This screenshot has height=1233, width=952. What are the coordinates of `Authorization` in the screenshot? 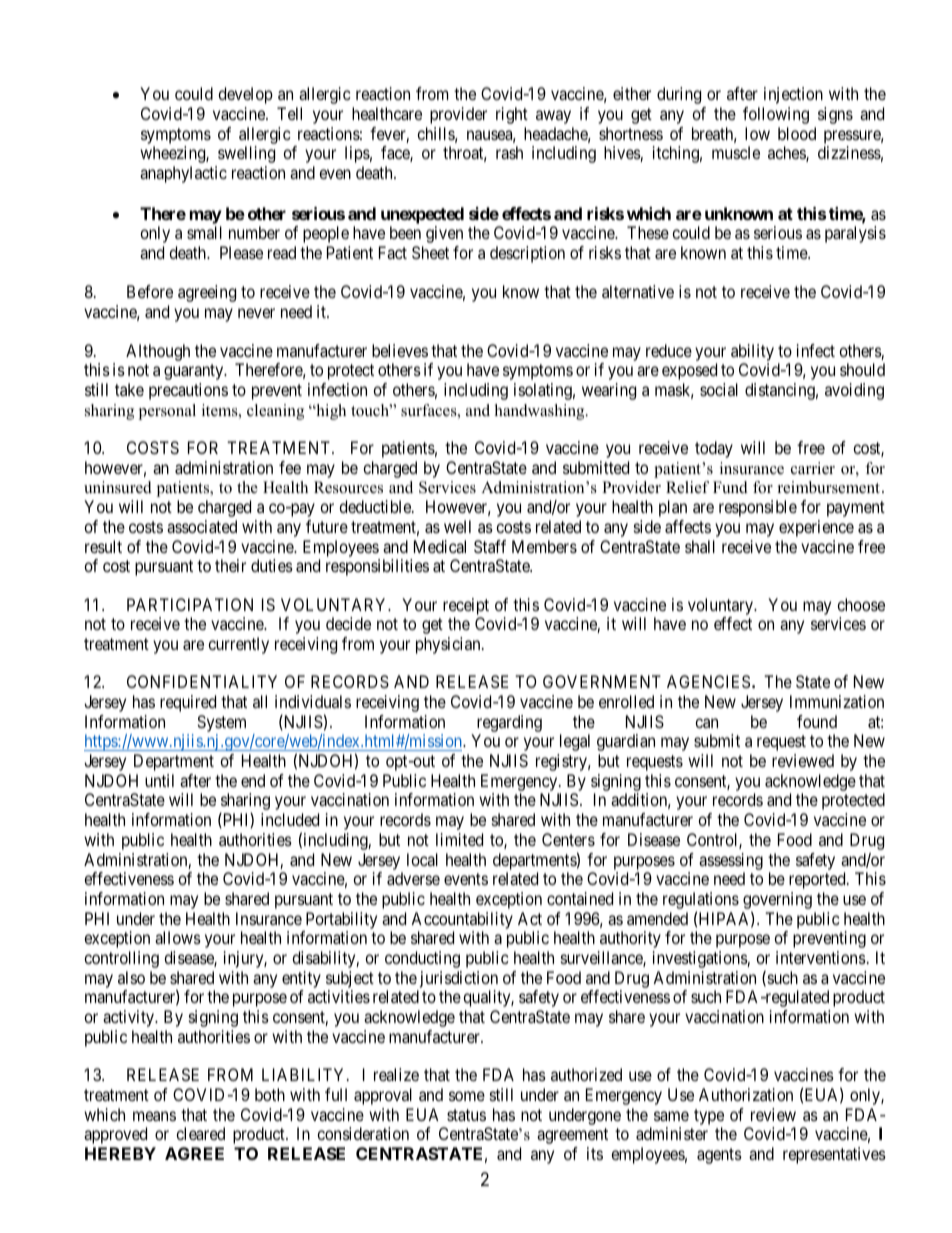 It's located at (746, 1094).
